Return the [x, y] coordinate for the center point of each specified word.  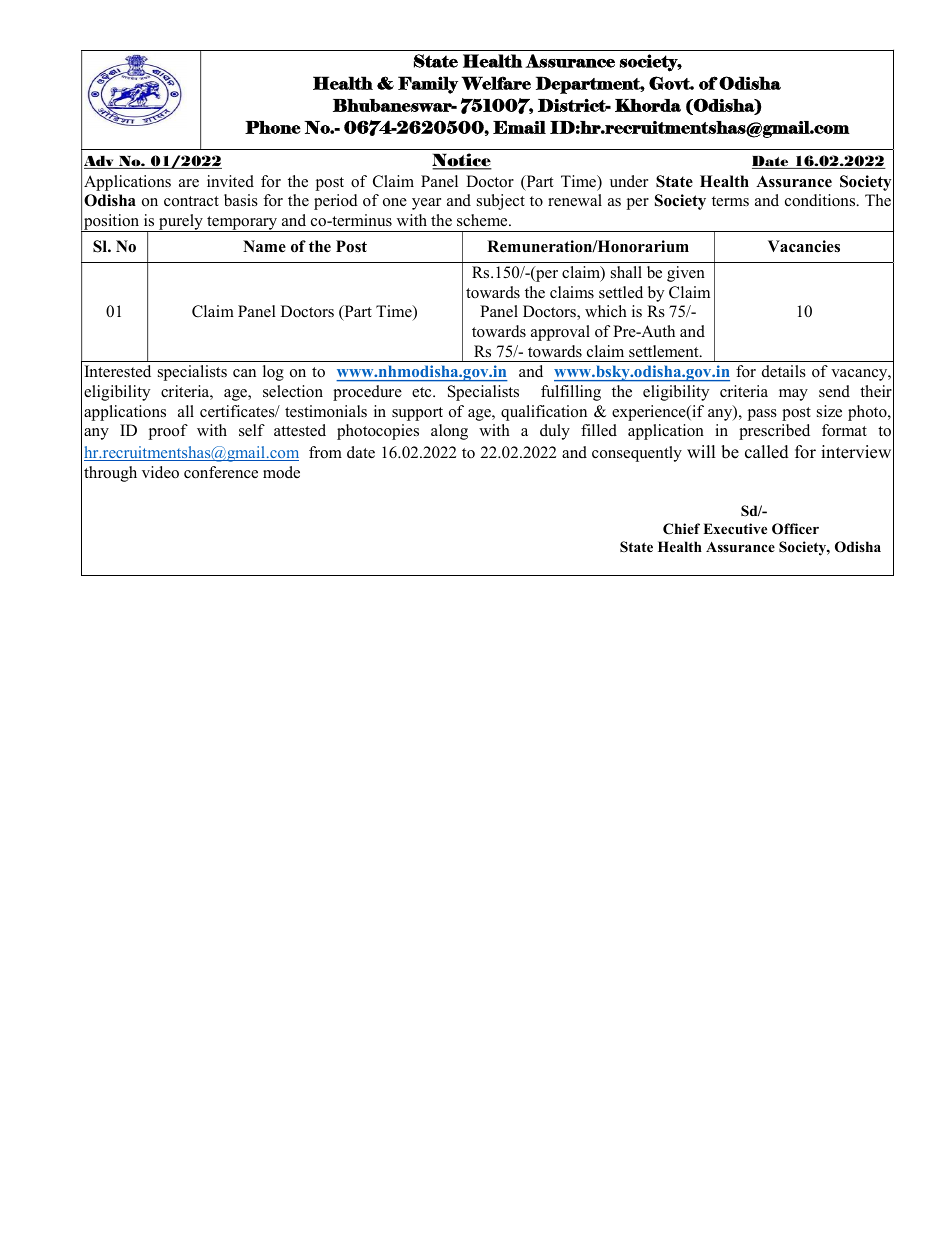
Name [264, 246]
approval [560, 333]
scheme [483, 220]
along [449, 432]
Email [519, 127]
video [160, 472]
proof [168, 432]
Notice [462, 161]
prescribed [774, 432]
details [784, 371]
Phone [273, 127]
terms [730, 201]
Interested [118, 371]
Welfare [496, 83]
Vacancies [804, 246]
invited [230, 181]
